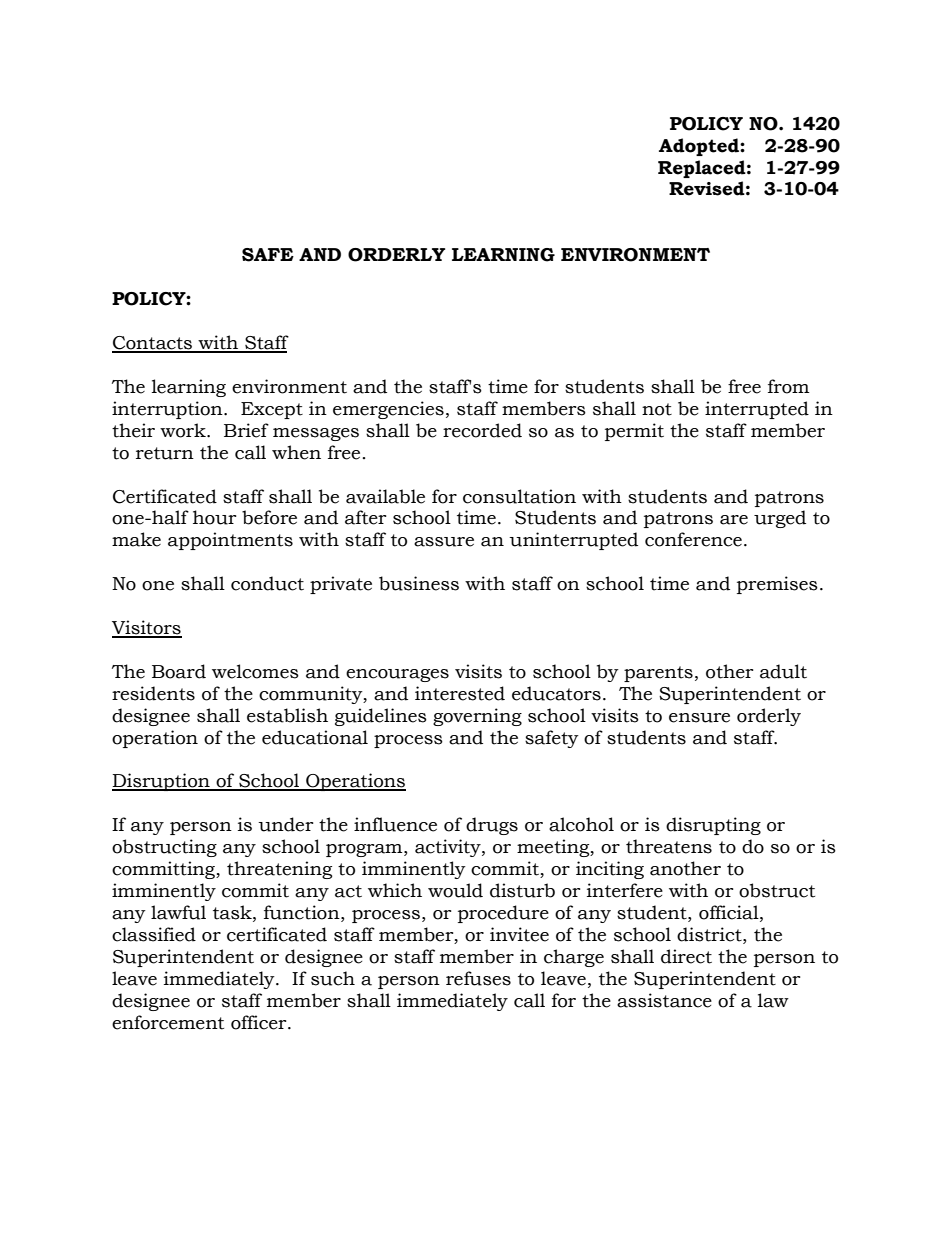  I want to click on interested, so click(460, 693).
